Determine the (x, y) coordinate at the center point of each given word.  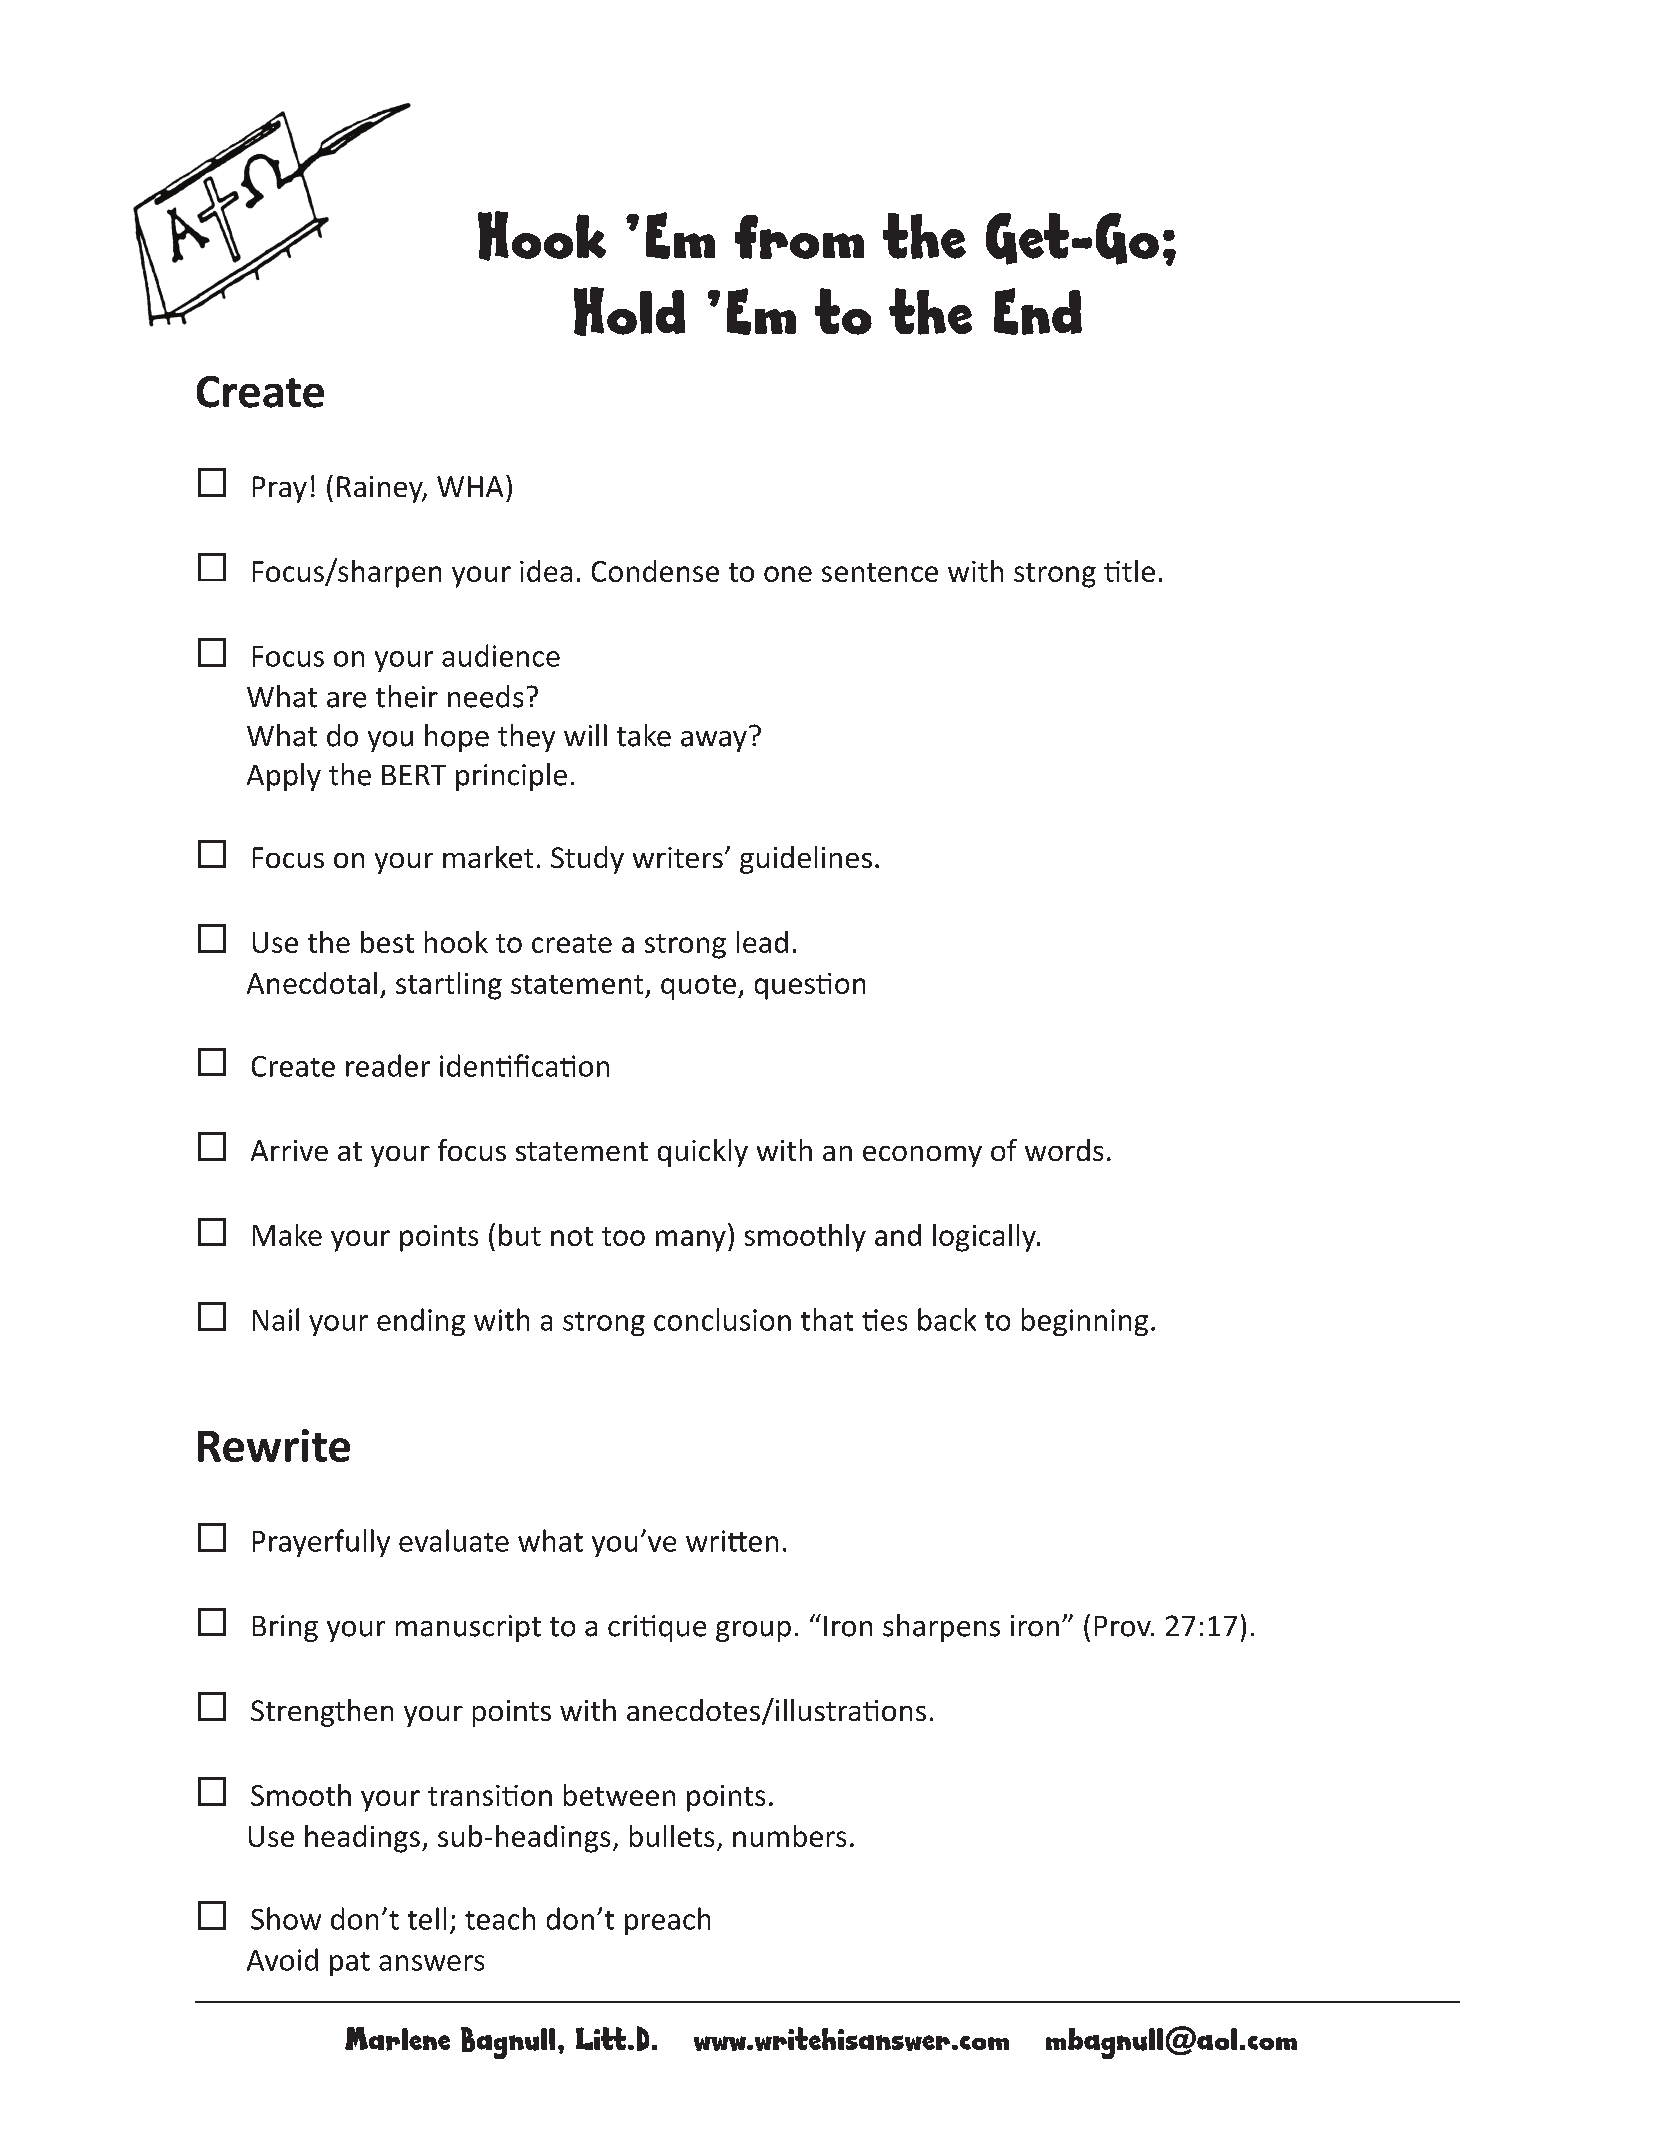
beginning (1085, 1322)
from (799, 237)
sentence (880, 572)
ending (421, 1322)
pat (350, 1964)
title (1129, 571)
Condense (655, 571)
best (387, 942)
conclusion (722, 1319)
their (407, 696)
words (1064, 1150)
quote (700, 987)
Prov (1124, 1626)
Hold (629, 311)
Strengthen (322, 1713)
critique (657, 1628)
